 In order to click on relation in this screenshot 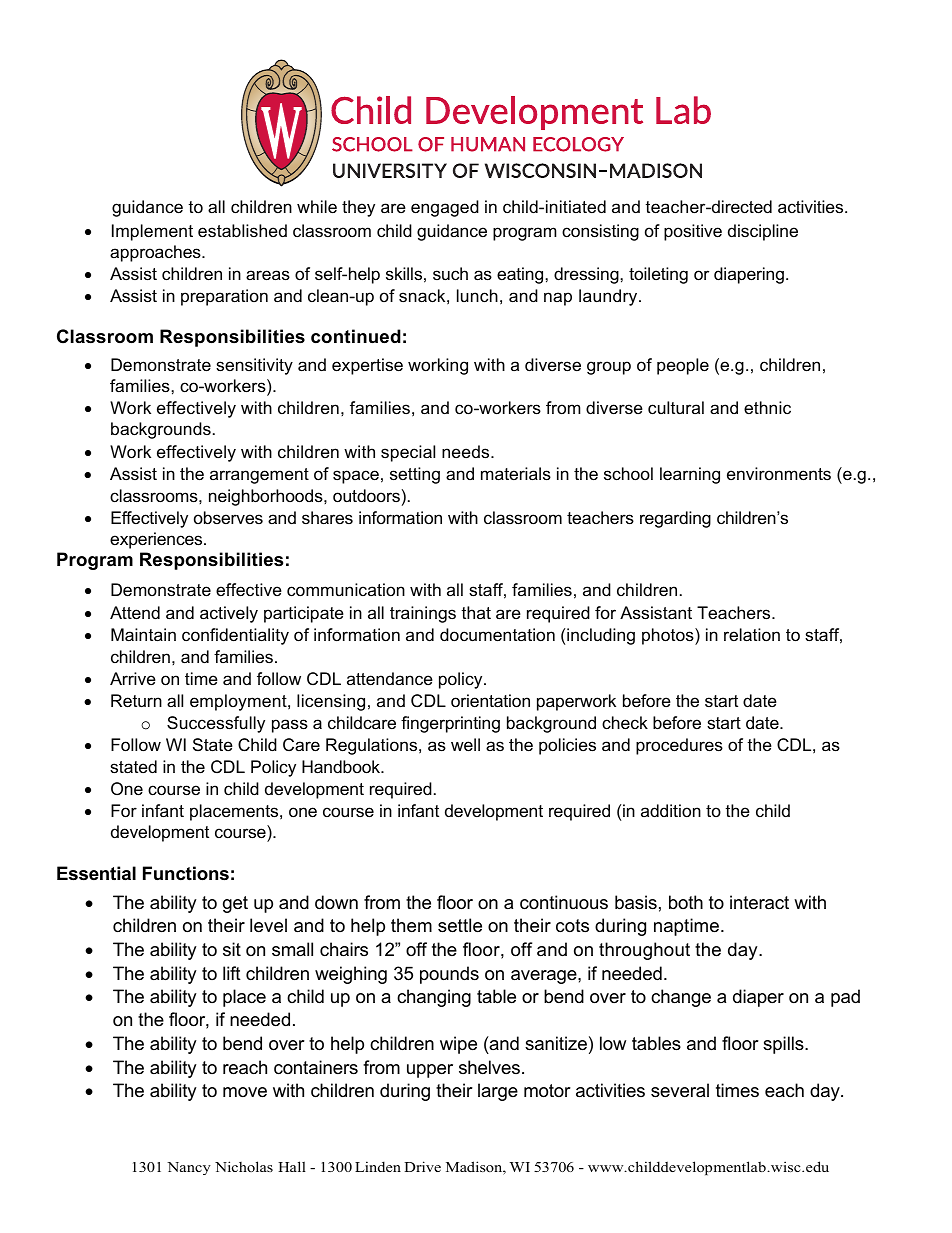, I will do `click(752, 635)`.
